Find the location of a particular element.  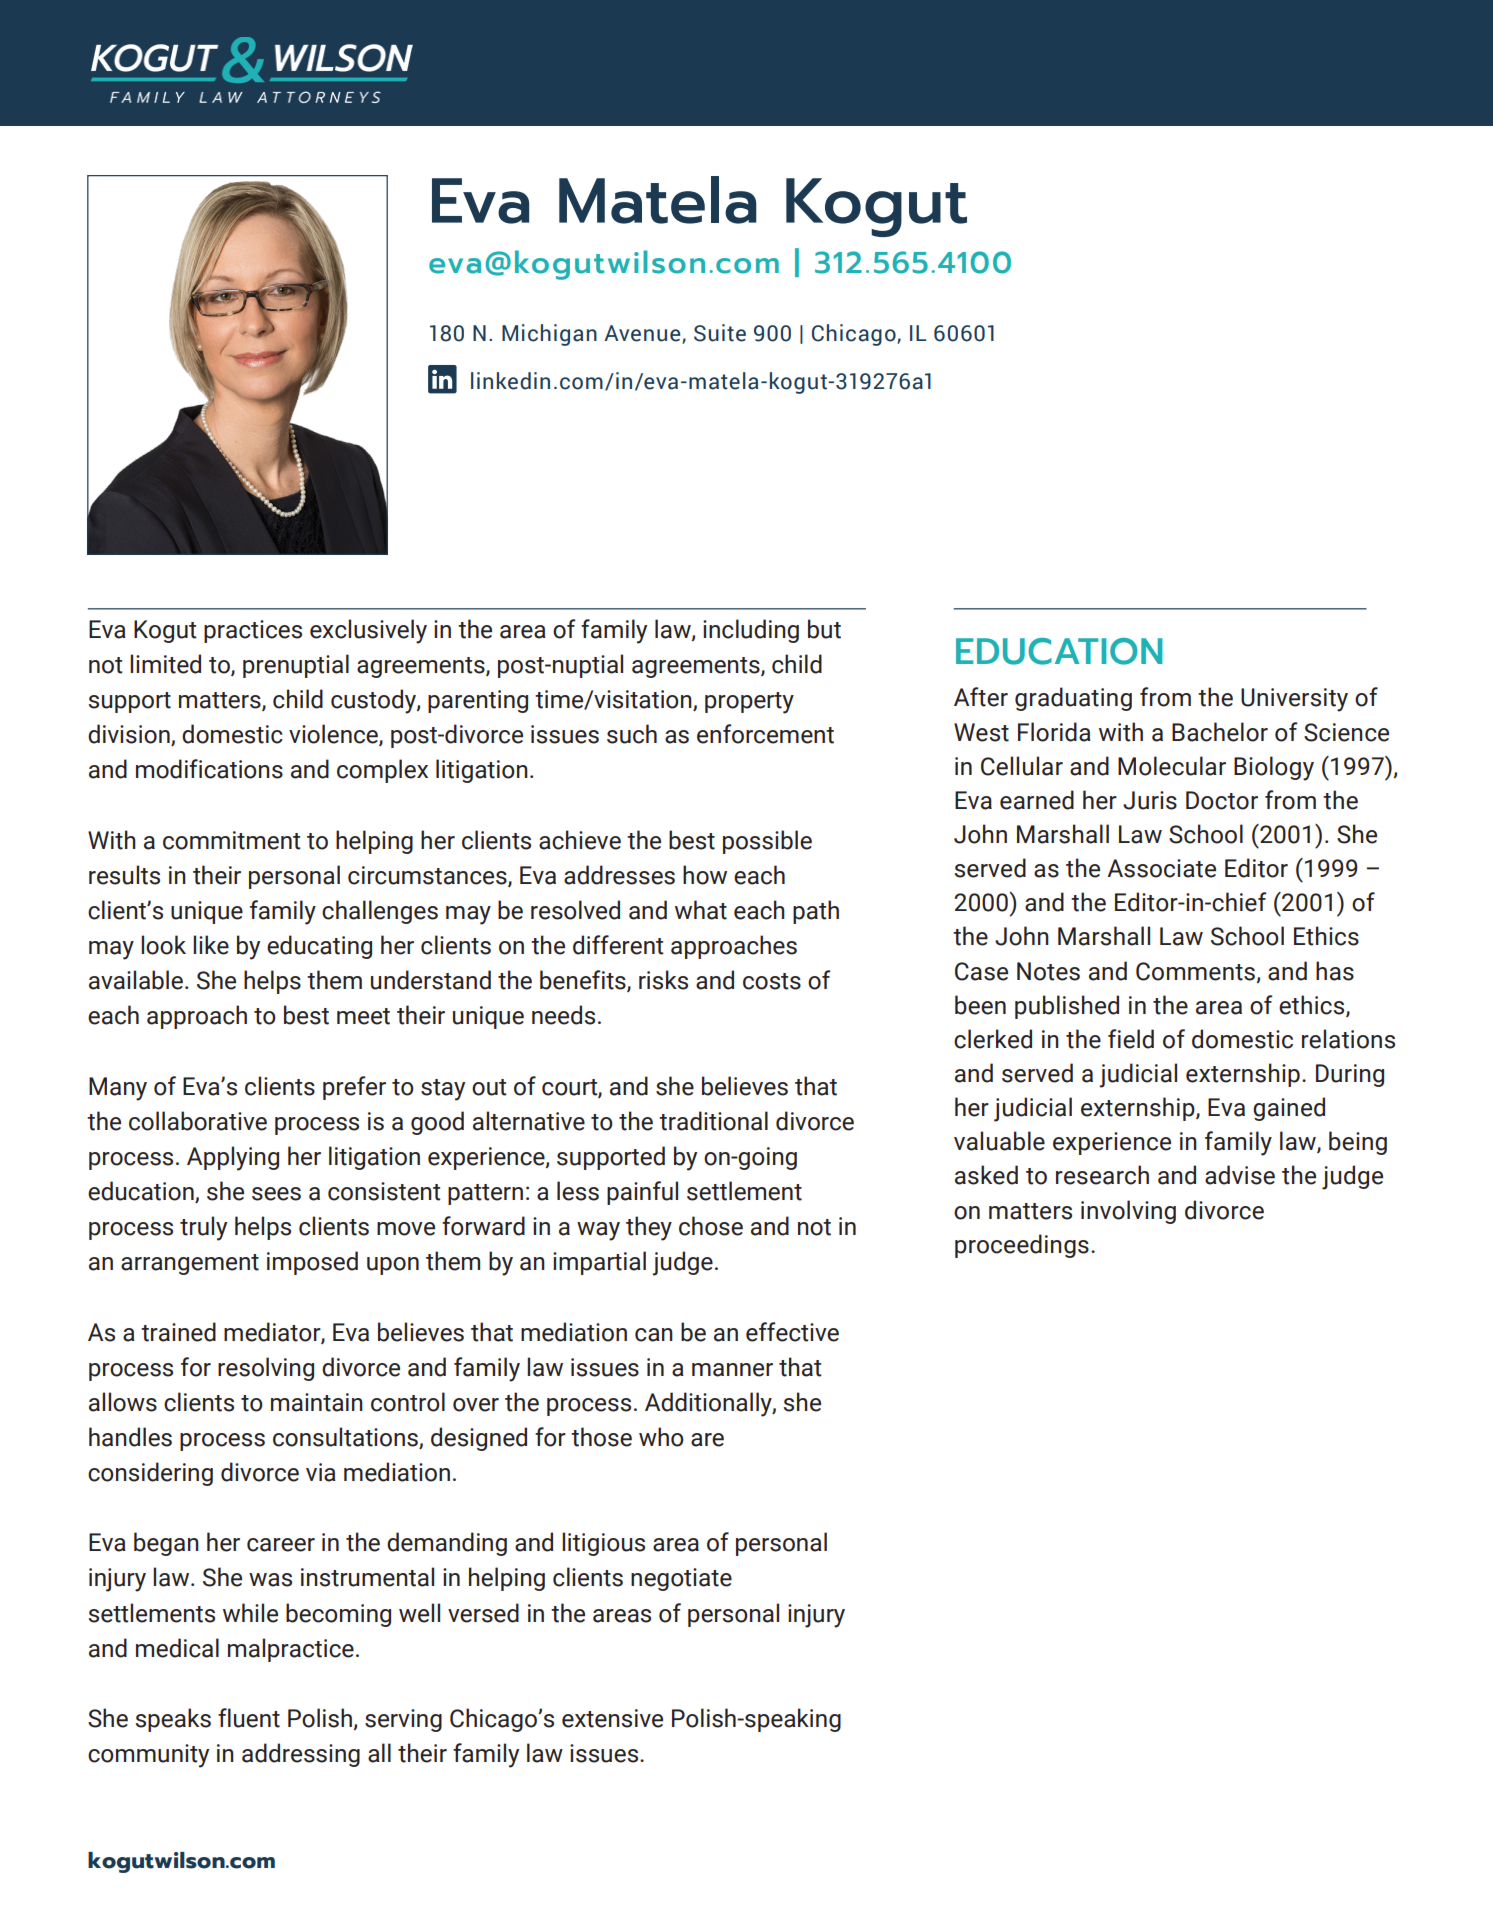

fluent is located at coordinates (249, 1718).
